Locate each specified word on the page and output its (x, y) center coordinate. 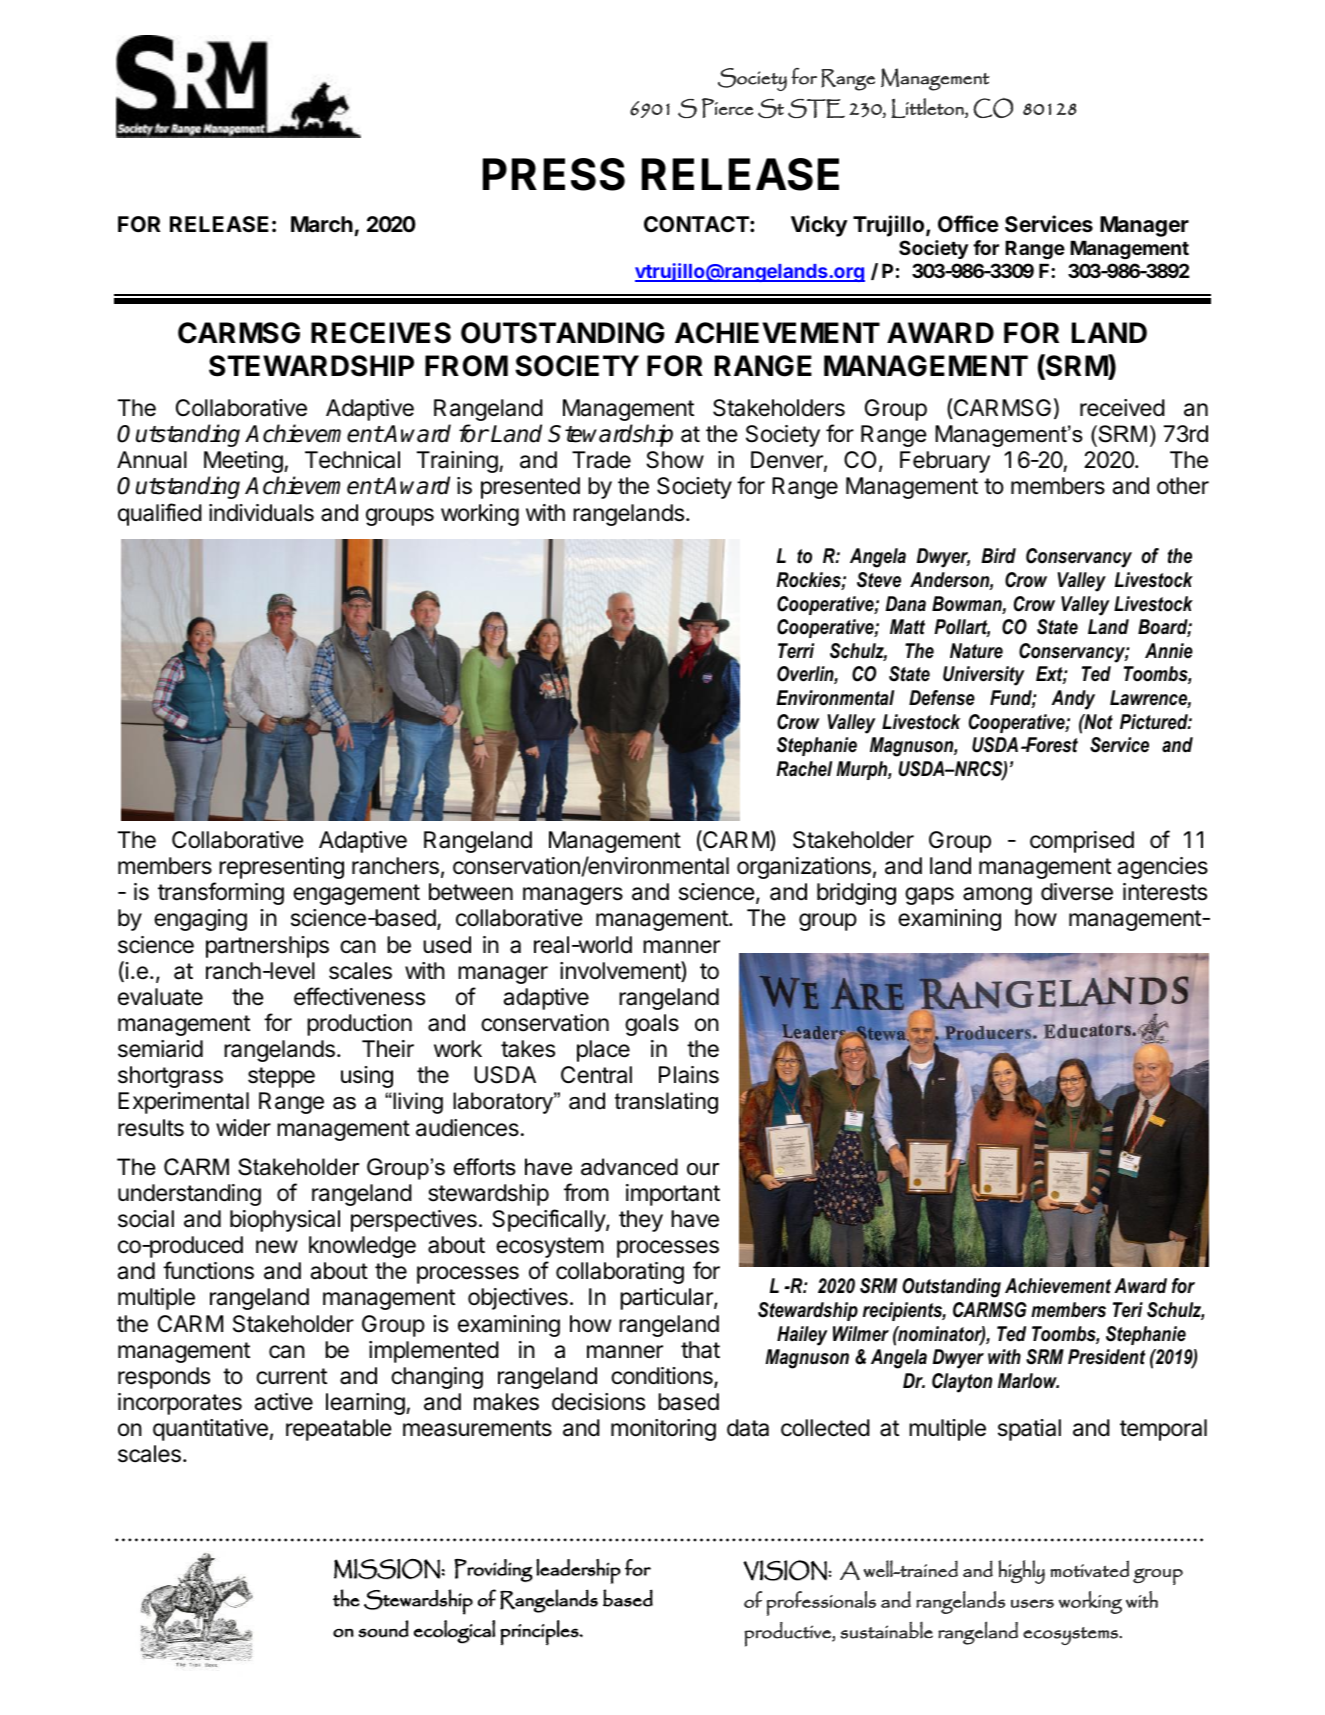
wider (243, 1128)
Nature (976, 651)
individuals (261, 513)
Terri (796, 651)
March (322, 224)
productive (789, 1634)
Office (968, 224)
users (1032, 1603)
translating (666, 1103)
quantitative (210, 1430)
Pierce (727, 108)
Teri (1128, 1310)
